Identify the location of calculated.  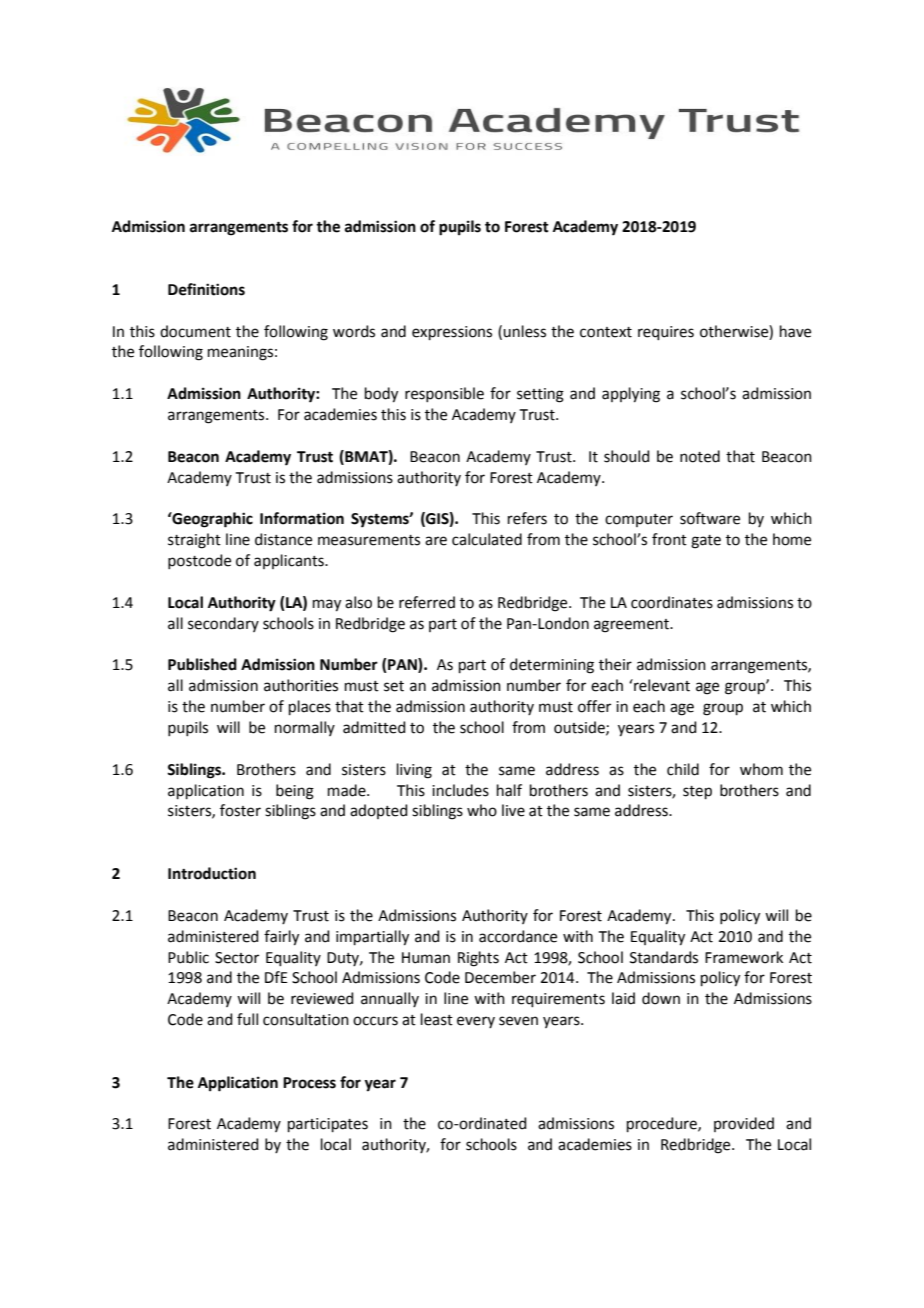
(487, 539).
